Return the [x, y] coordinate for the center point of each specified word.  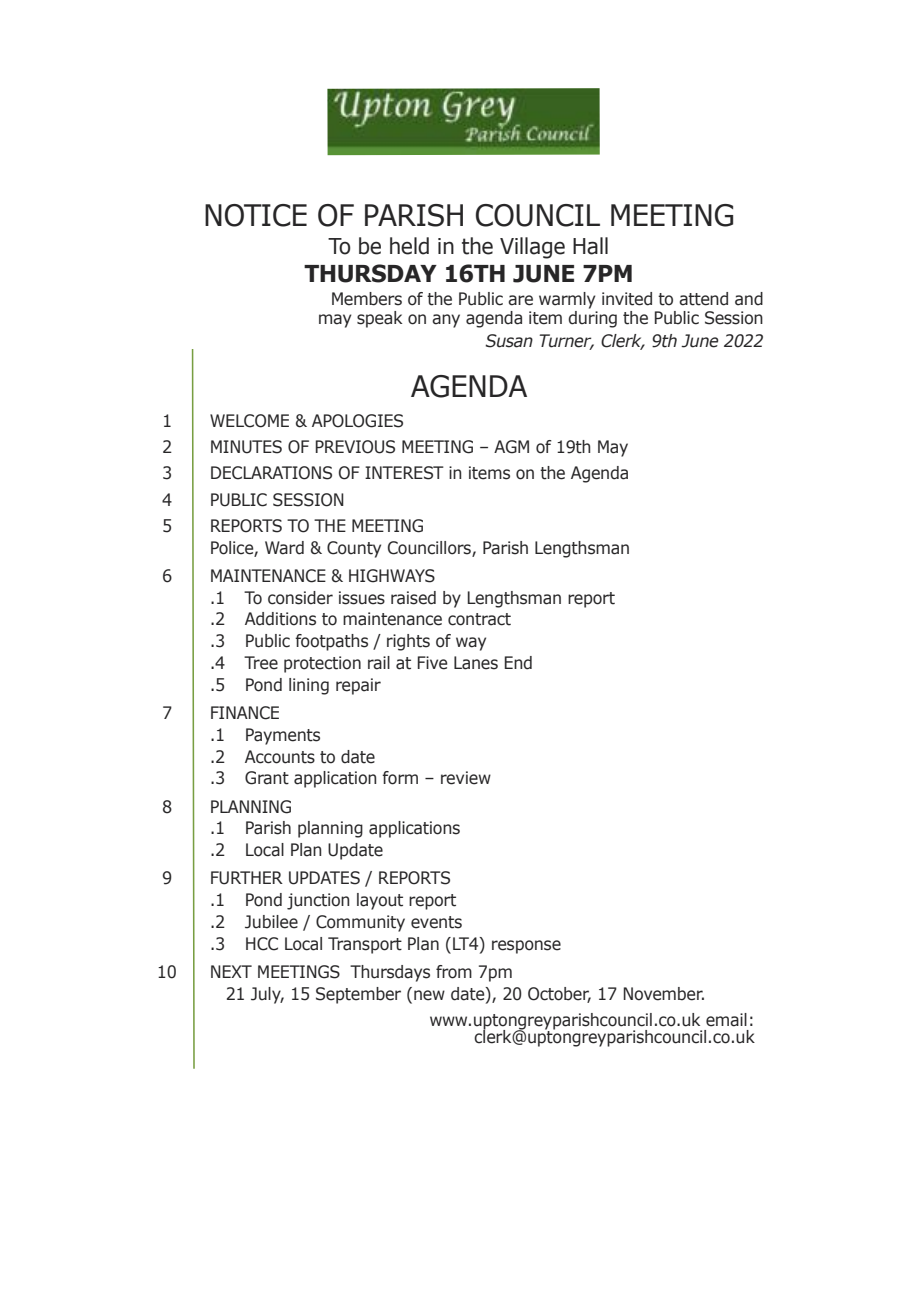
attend [703, 299]
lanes [476, 663]
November [664, 994]
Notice [256, 215]
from [454, 972]
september [358, 995]
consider [300, 598]
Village [532, 248]
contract [479, 619]
